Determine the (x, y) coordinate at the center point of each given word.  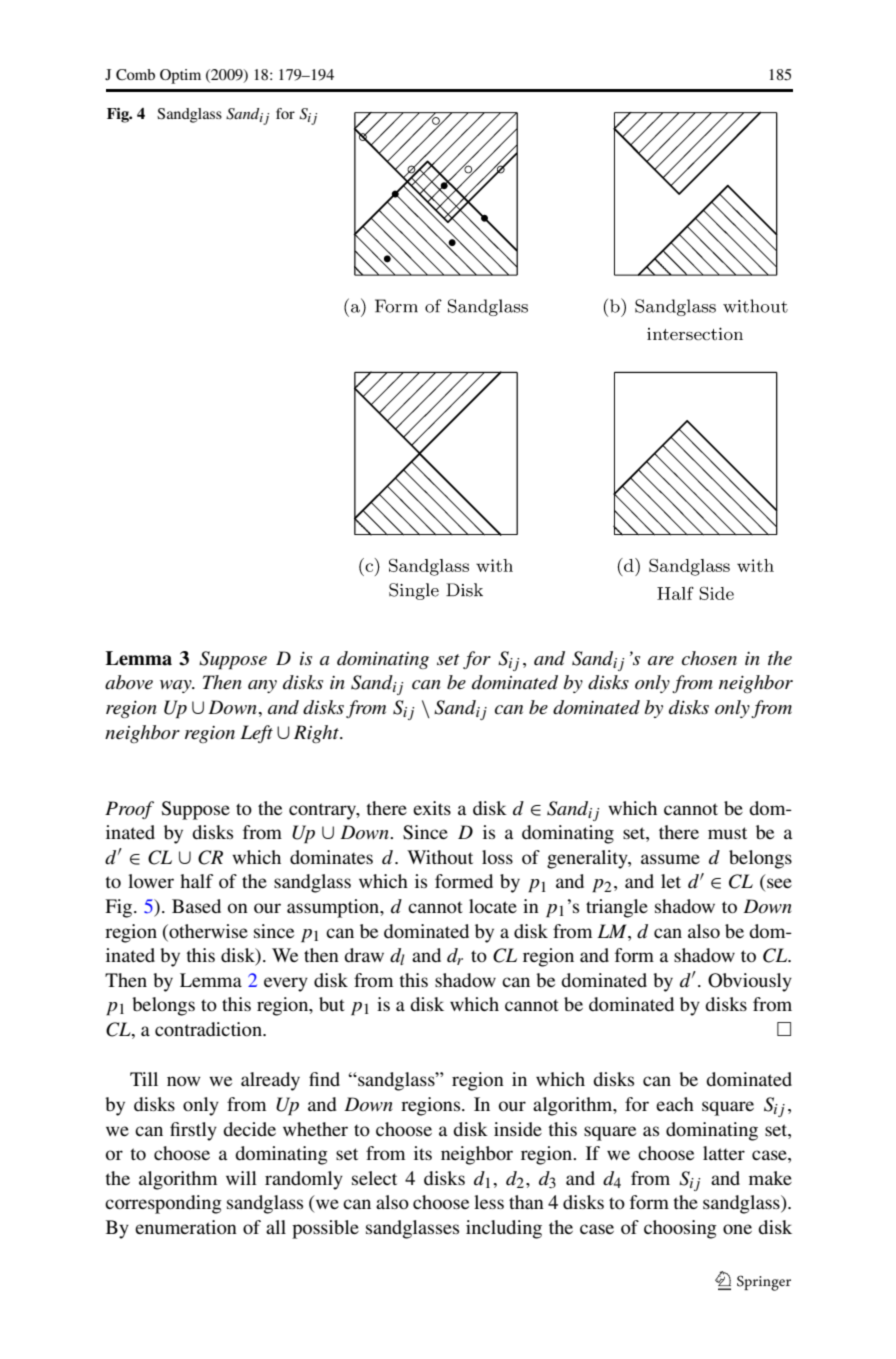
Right (317, 734)
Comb (135, 74)
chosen (709, 658)
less (489, 1202)
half (196, 881)
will (241, 1178)
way (177, 686)
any (262, 686)
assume (670, 859)
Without (440, 857)
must (727, 833)
